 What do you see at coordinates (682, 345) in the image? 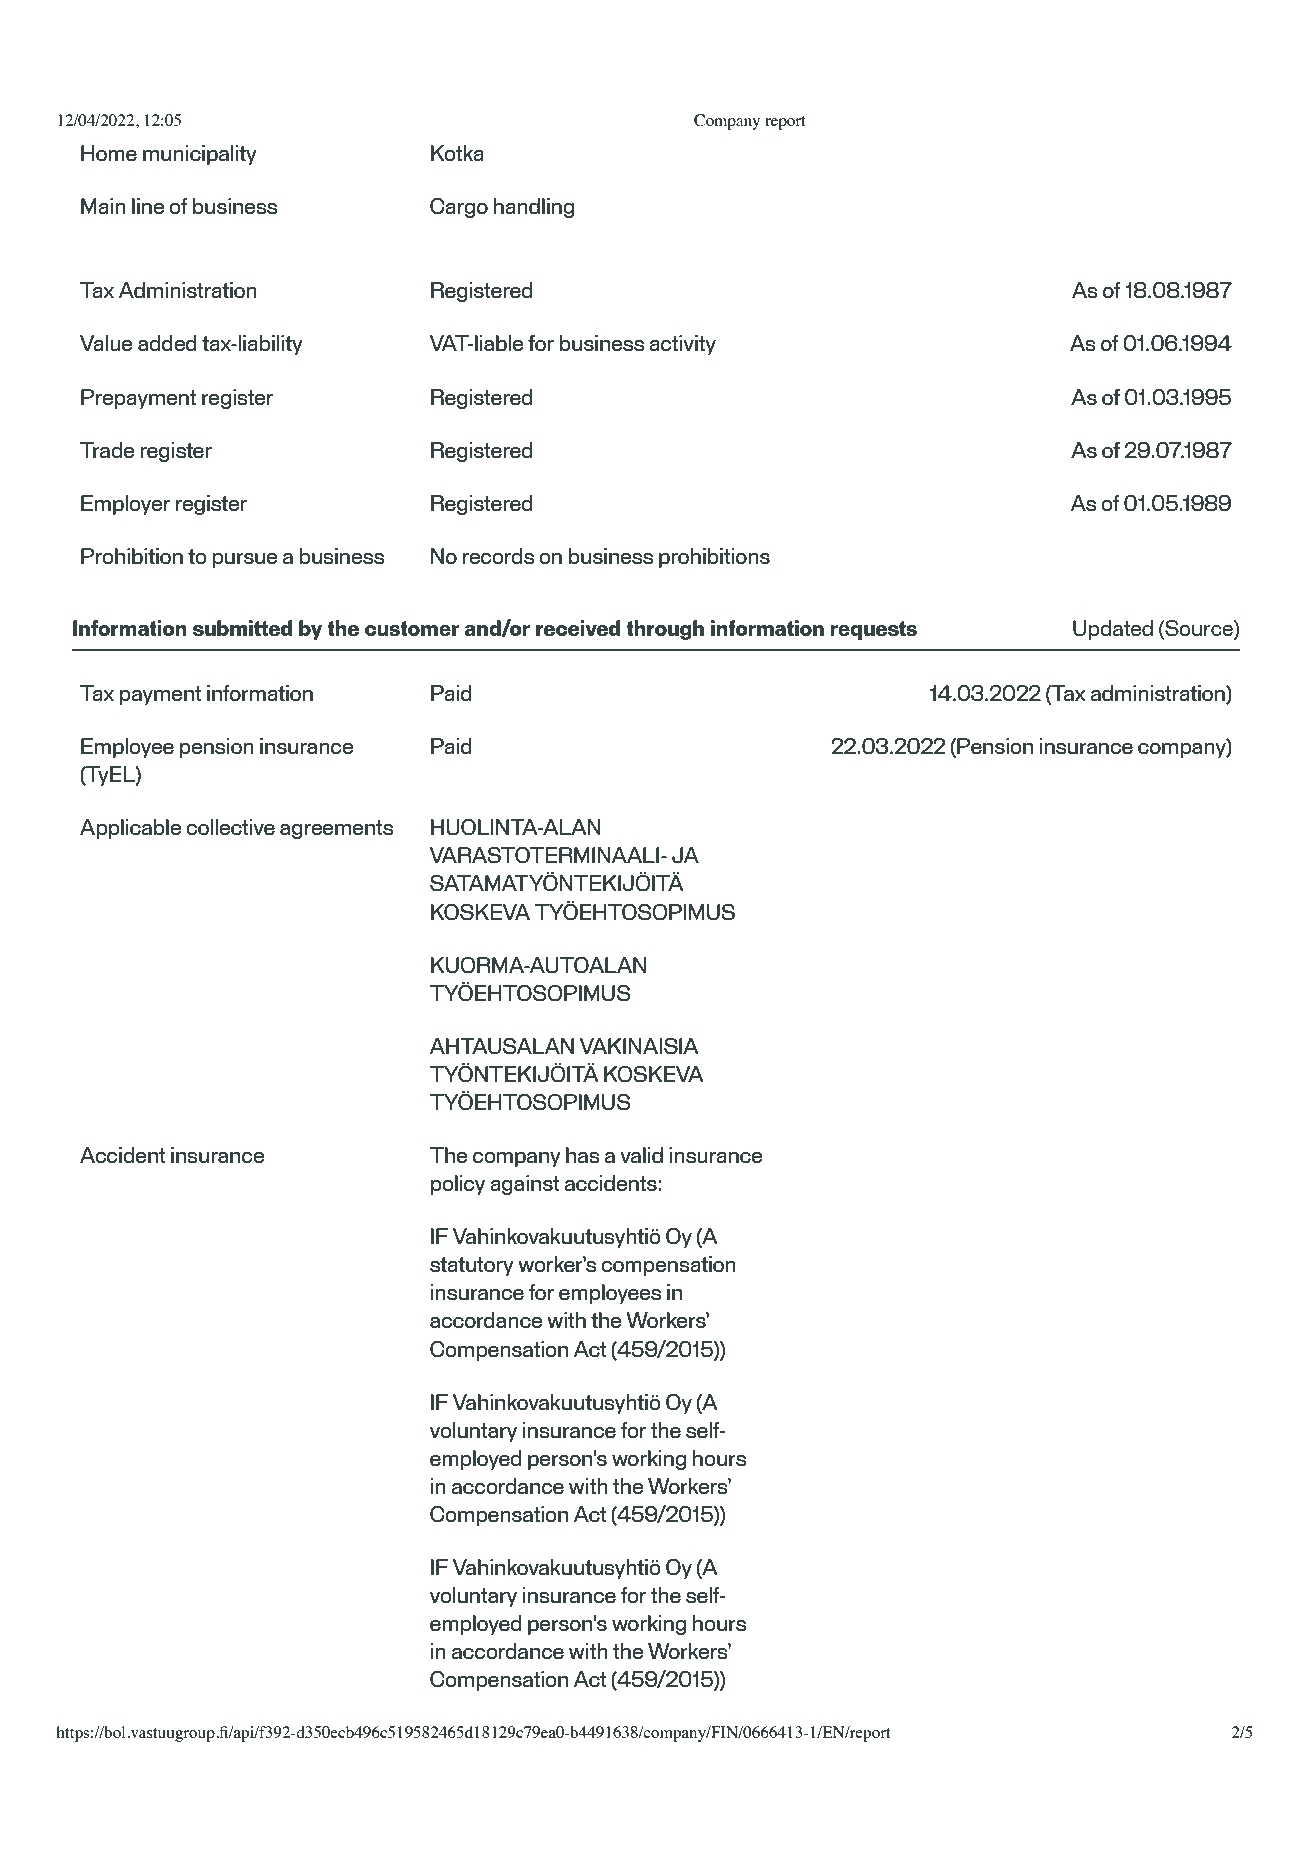
I see `activity` at bounding box center [682, 345].
